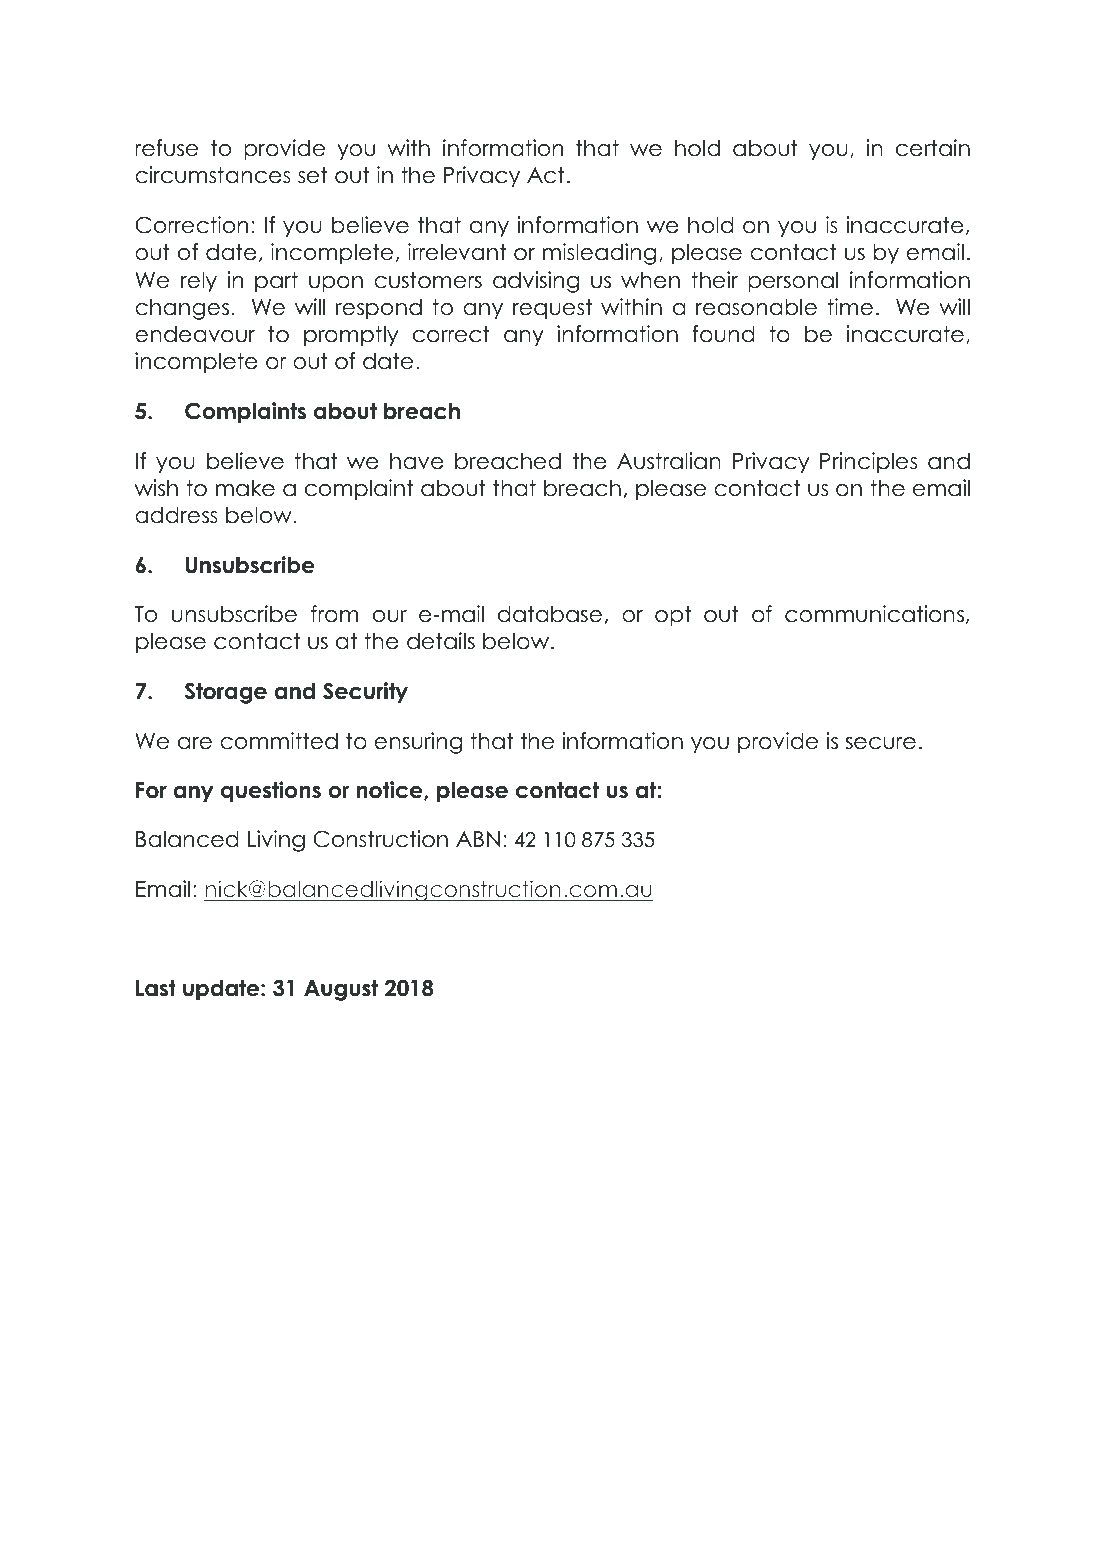 Image resolution: width=1104 pixels, height=1561 pixels. What do you see at coordinates (213, 175) in the screenshot?
I see `circumstances` at bounding box center [213, 175].
